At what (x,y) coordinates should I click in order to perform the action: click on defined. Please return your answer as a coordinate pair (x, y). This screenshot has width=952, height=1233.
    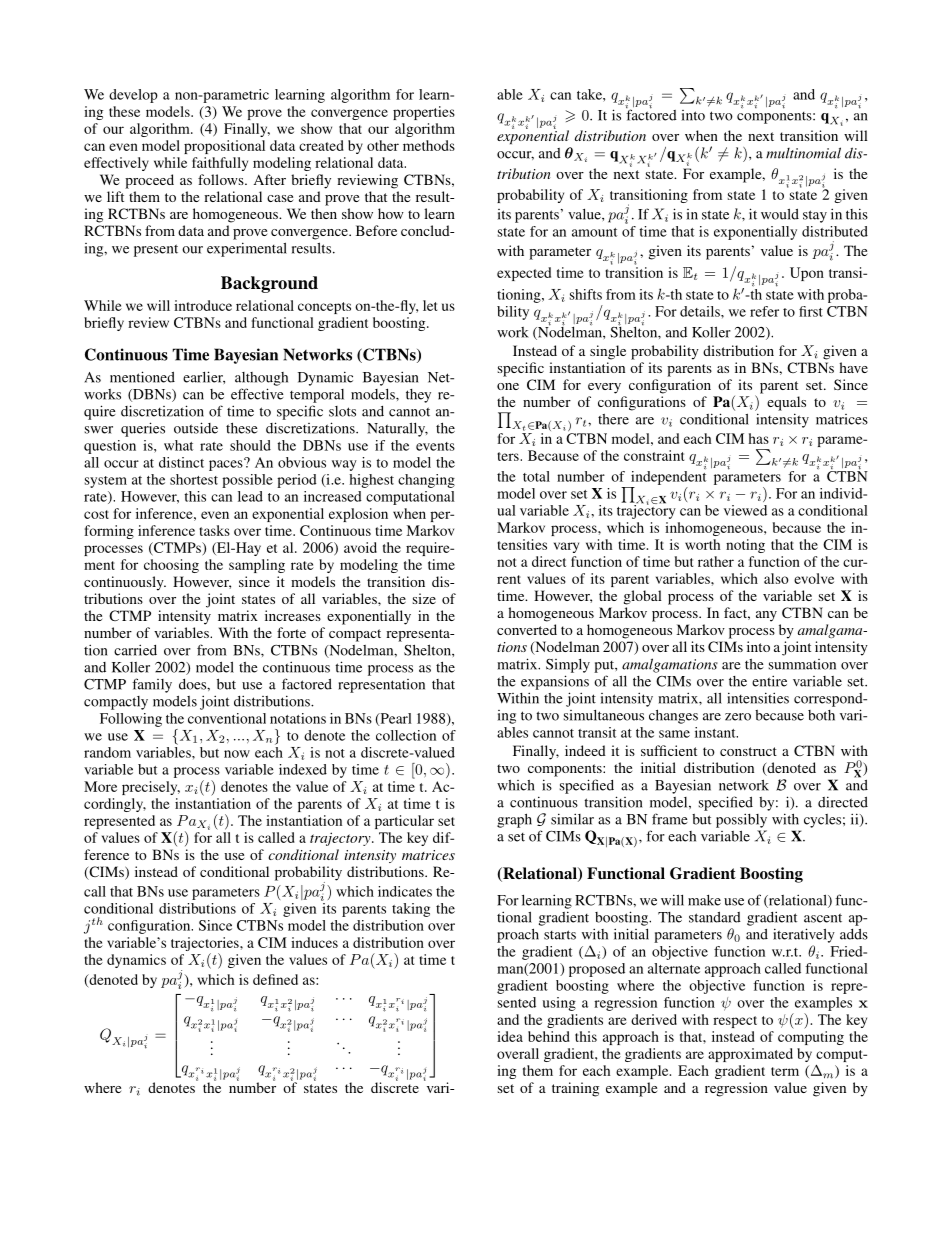
    Looking at the image, I should click on (275, 979).
